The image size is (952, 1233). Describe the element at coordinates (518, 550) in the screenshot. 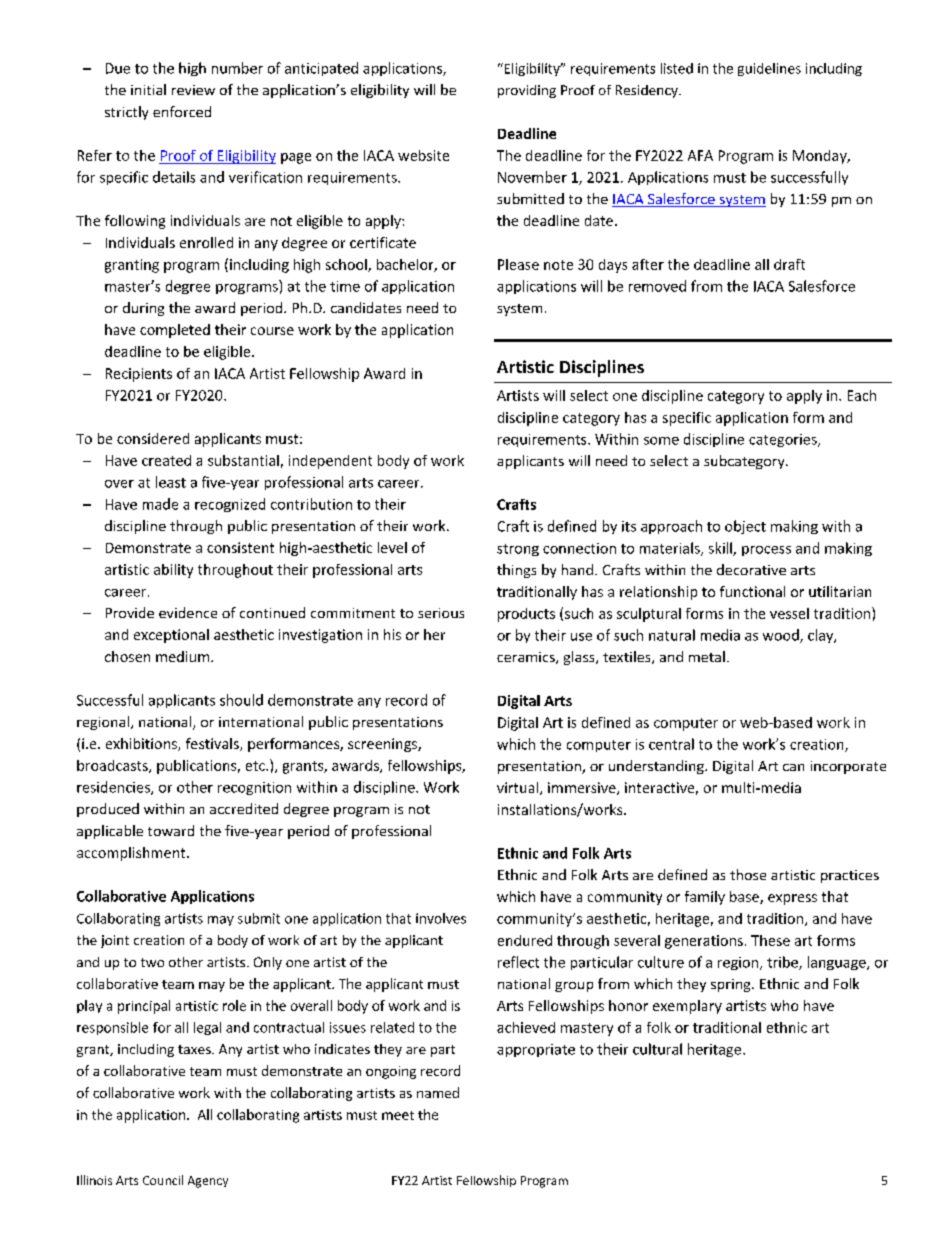

I see `strong` at that location.
